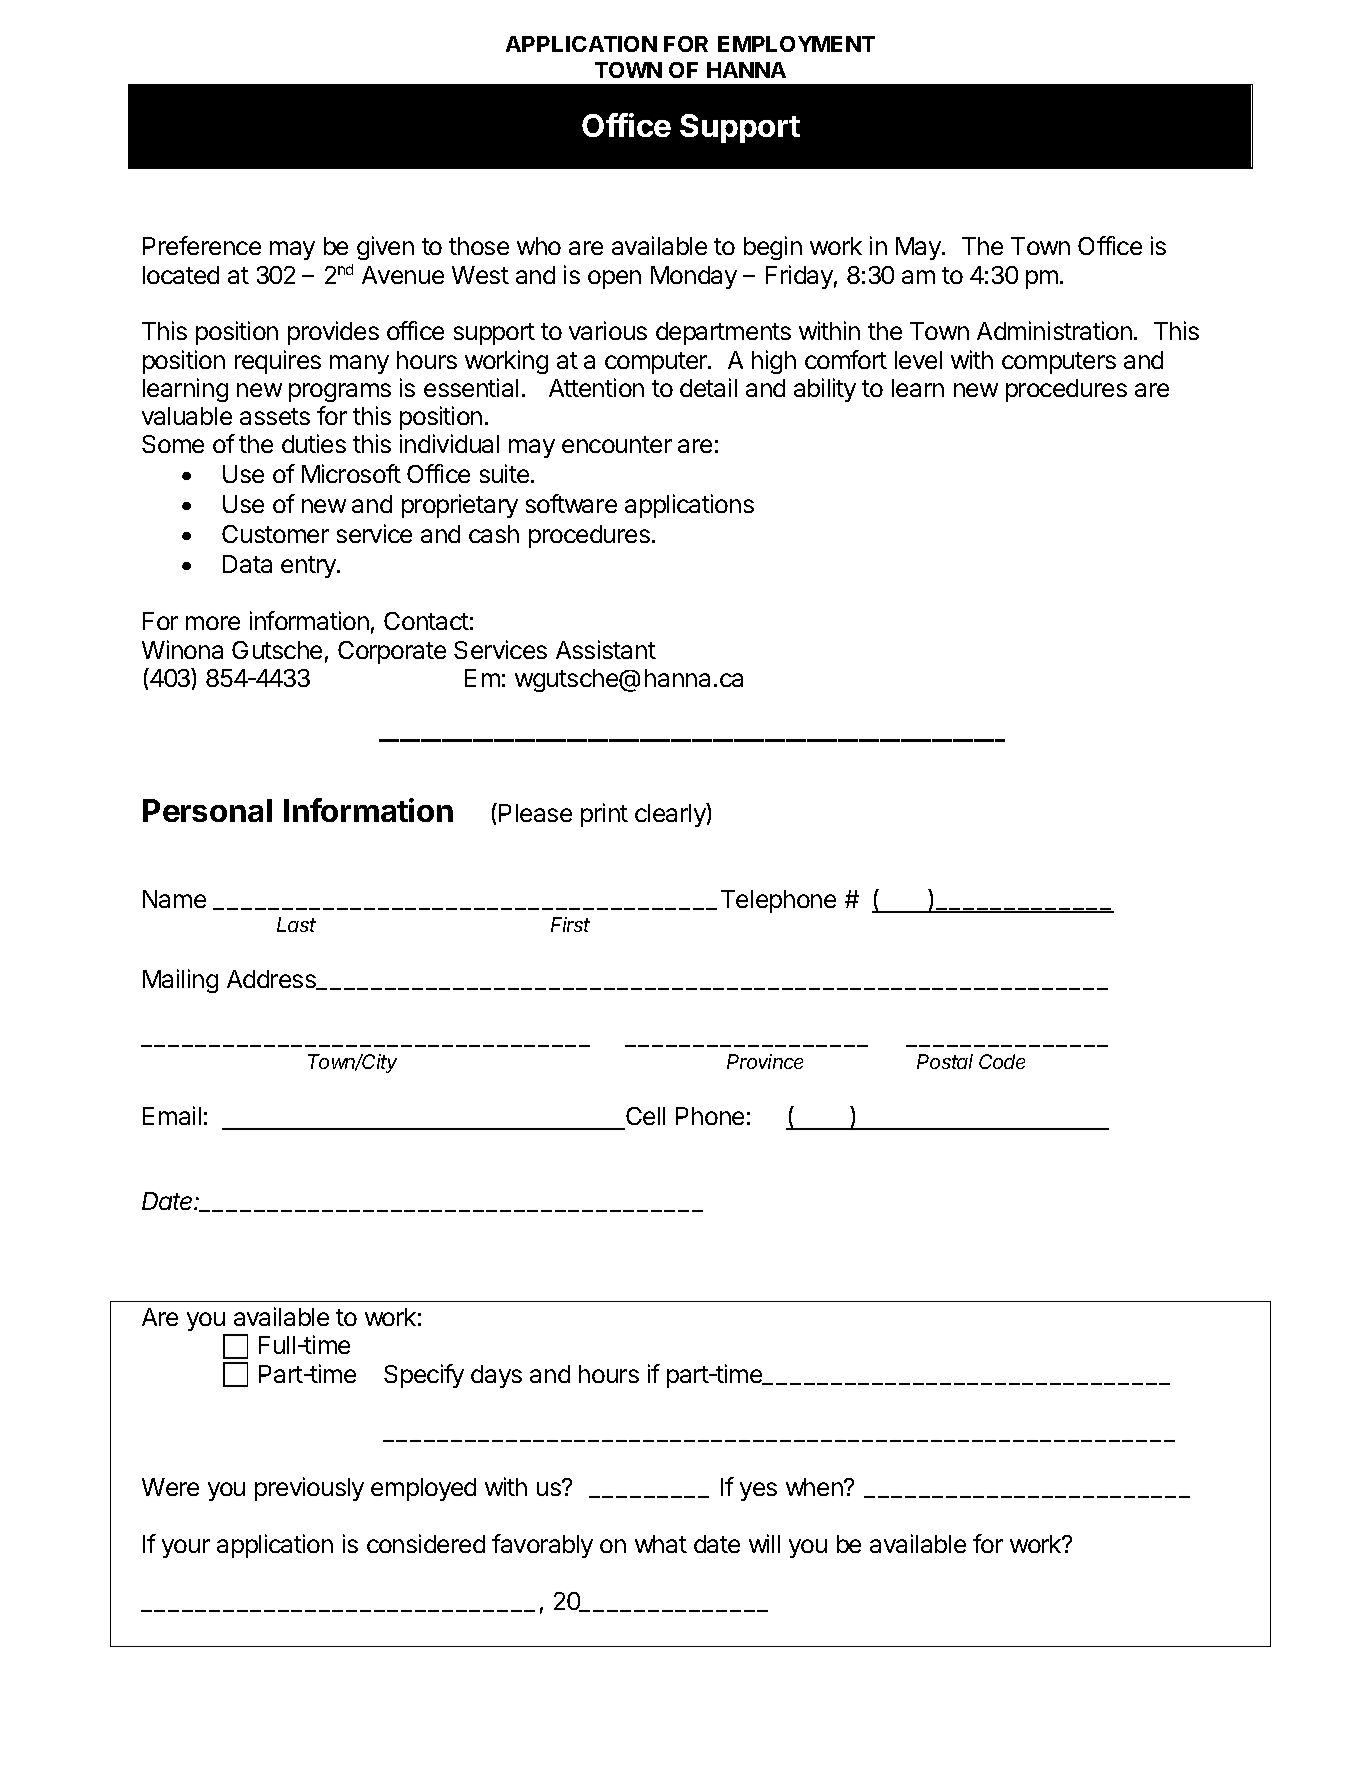  Describe the element at coordinates (202, 245) in the page. I see `Preference` at that location.
